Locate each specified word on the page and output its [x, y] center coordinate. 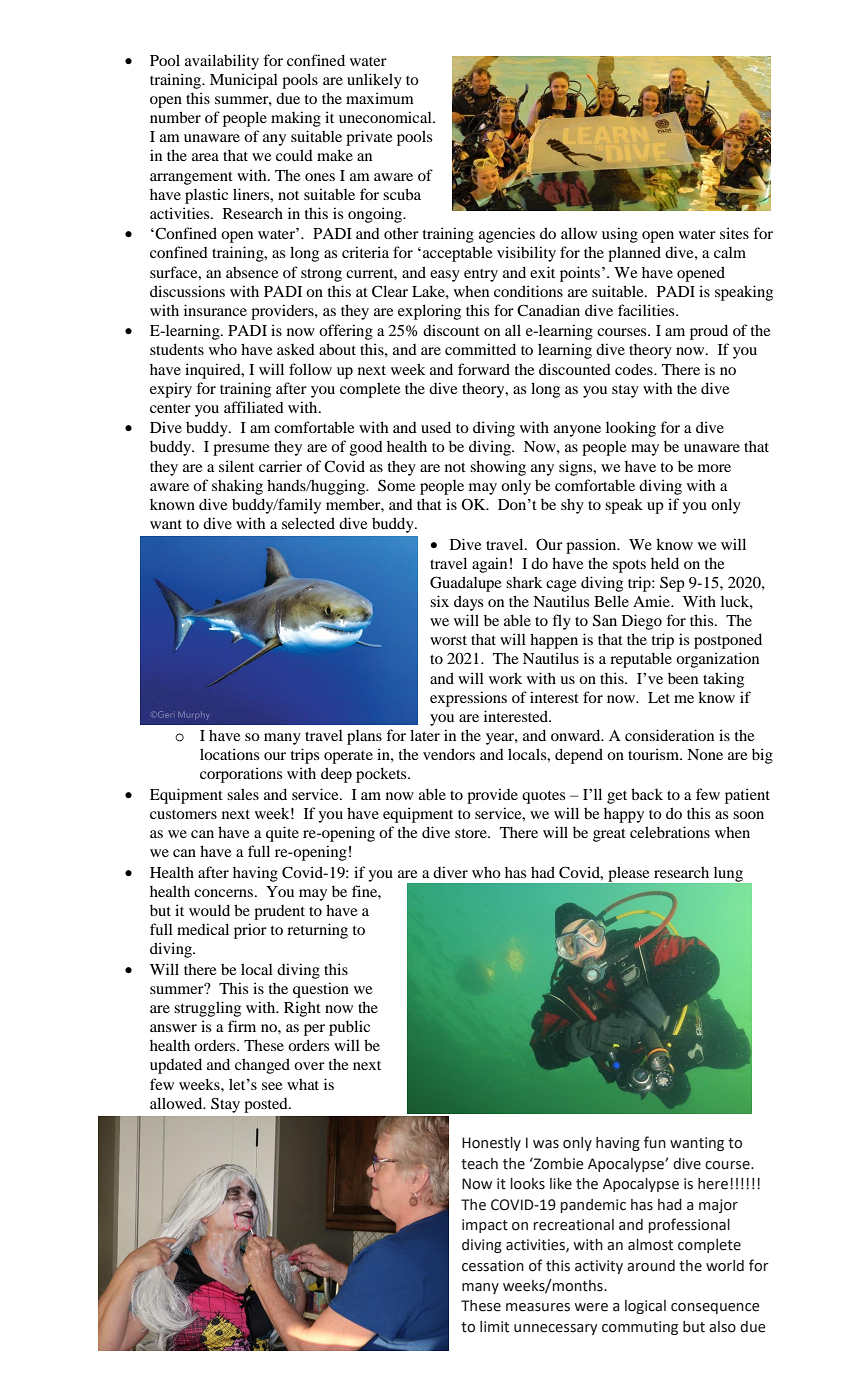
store [472, 833]
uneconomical [386, 117]
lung [727, 875]
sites [734, 233]
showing [498, 468]
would [209, 910]
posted [267, 1105]
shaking [237, 487]
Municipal [244, 81]
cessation [493, 1266]
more [714, 468]
